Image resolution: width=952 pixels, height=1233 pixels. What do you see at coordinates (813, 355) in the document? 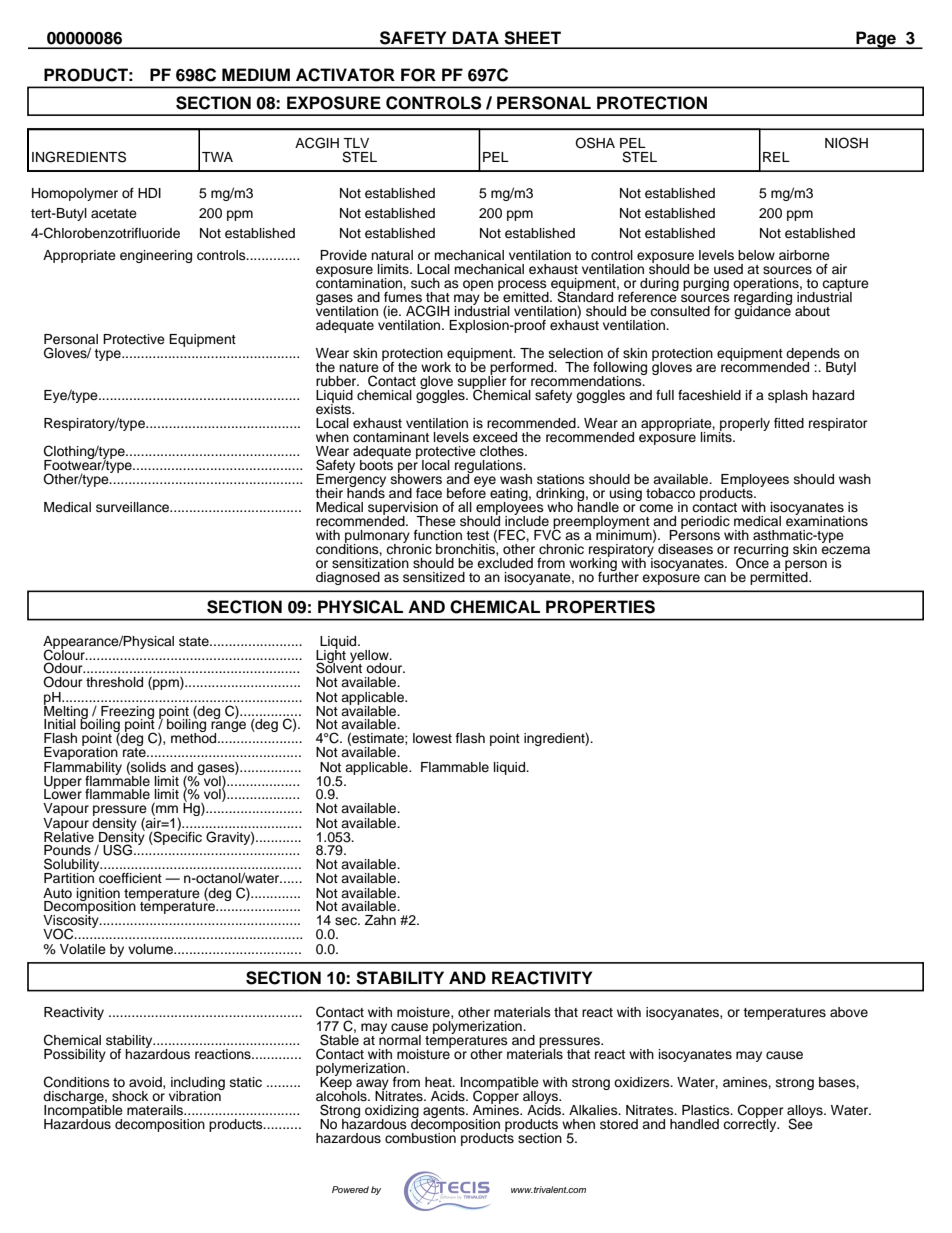
I see `depends` at bounding box center [813, 355].
